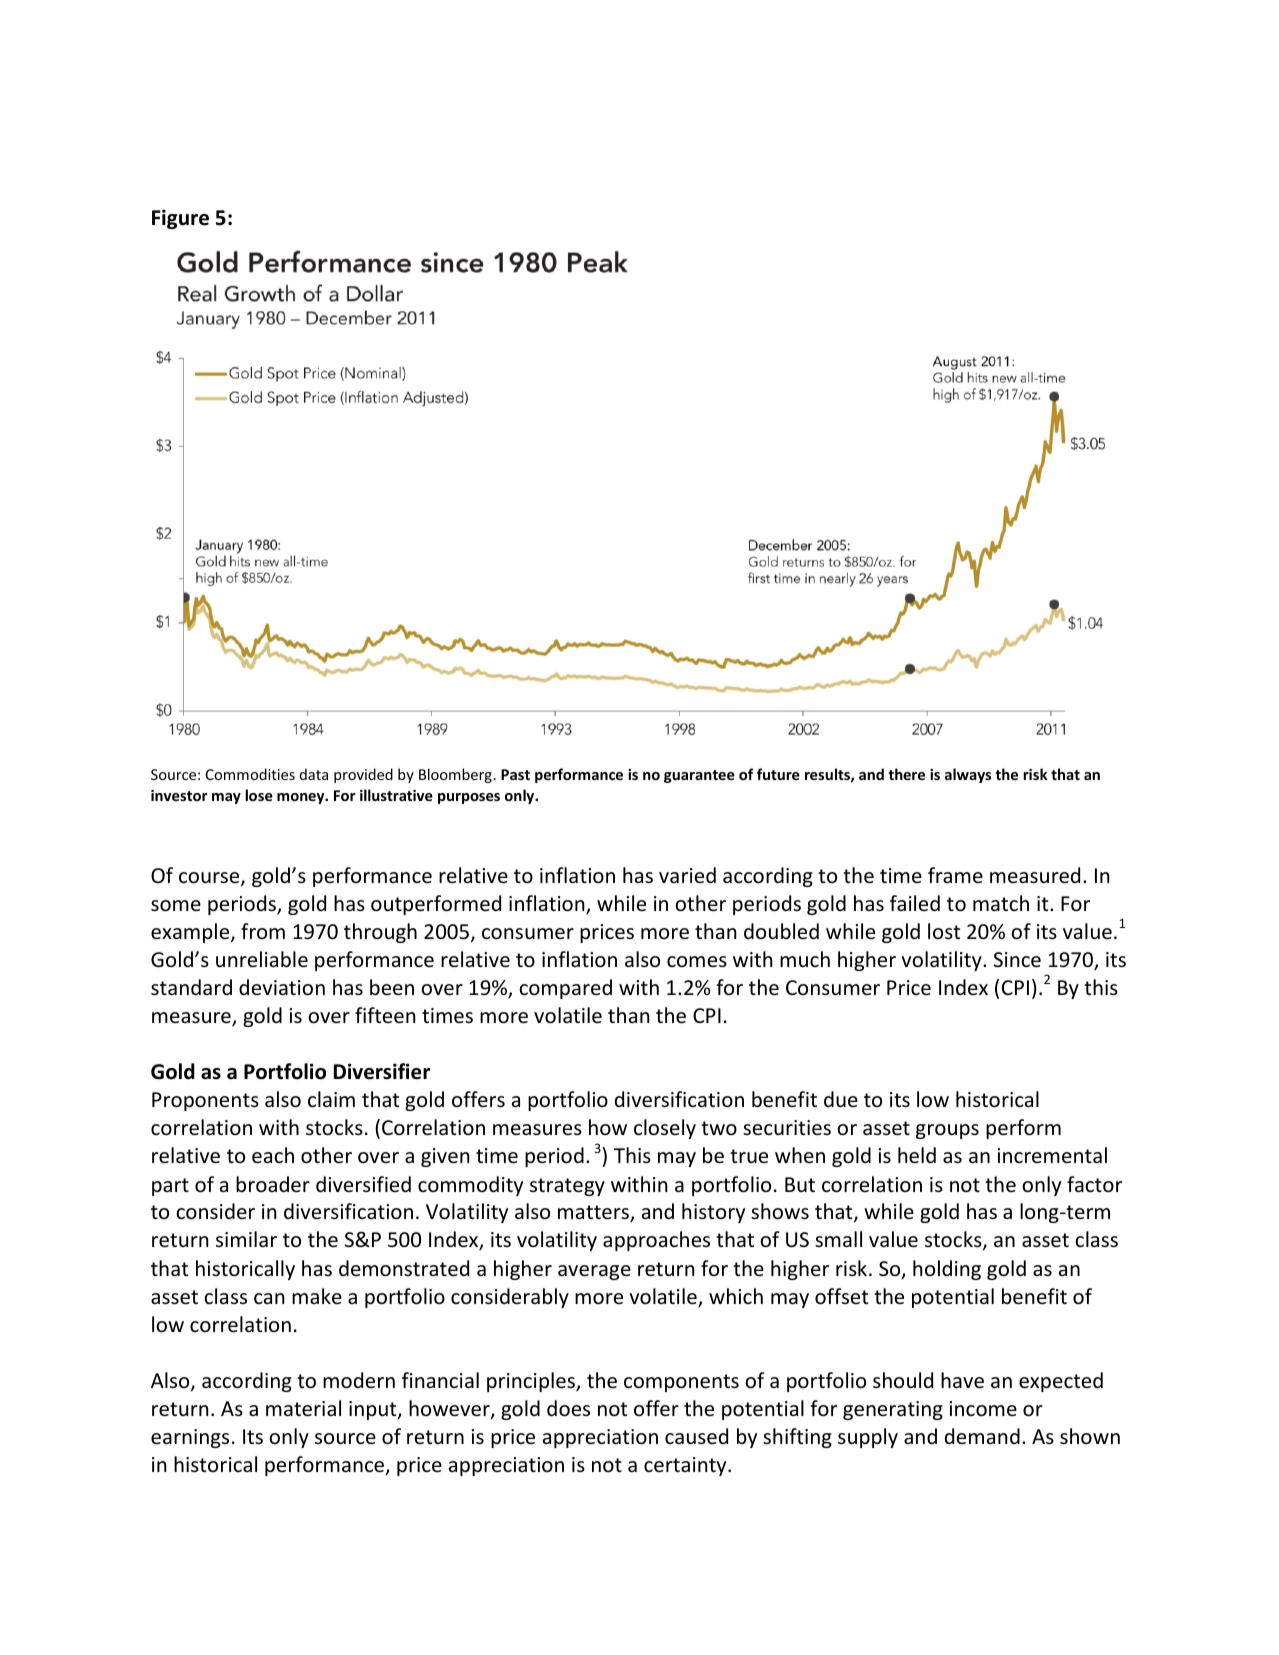  I want to click on guarantee, so click(699, 776).
